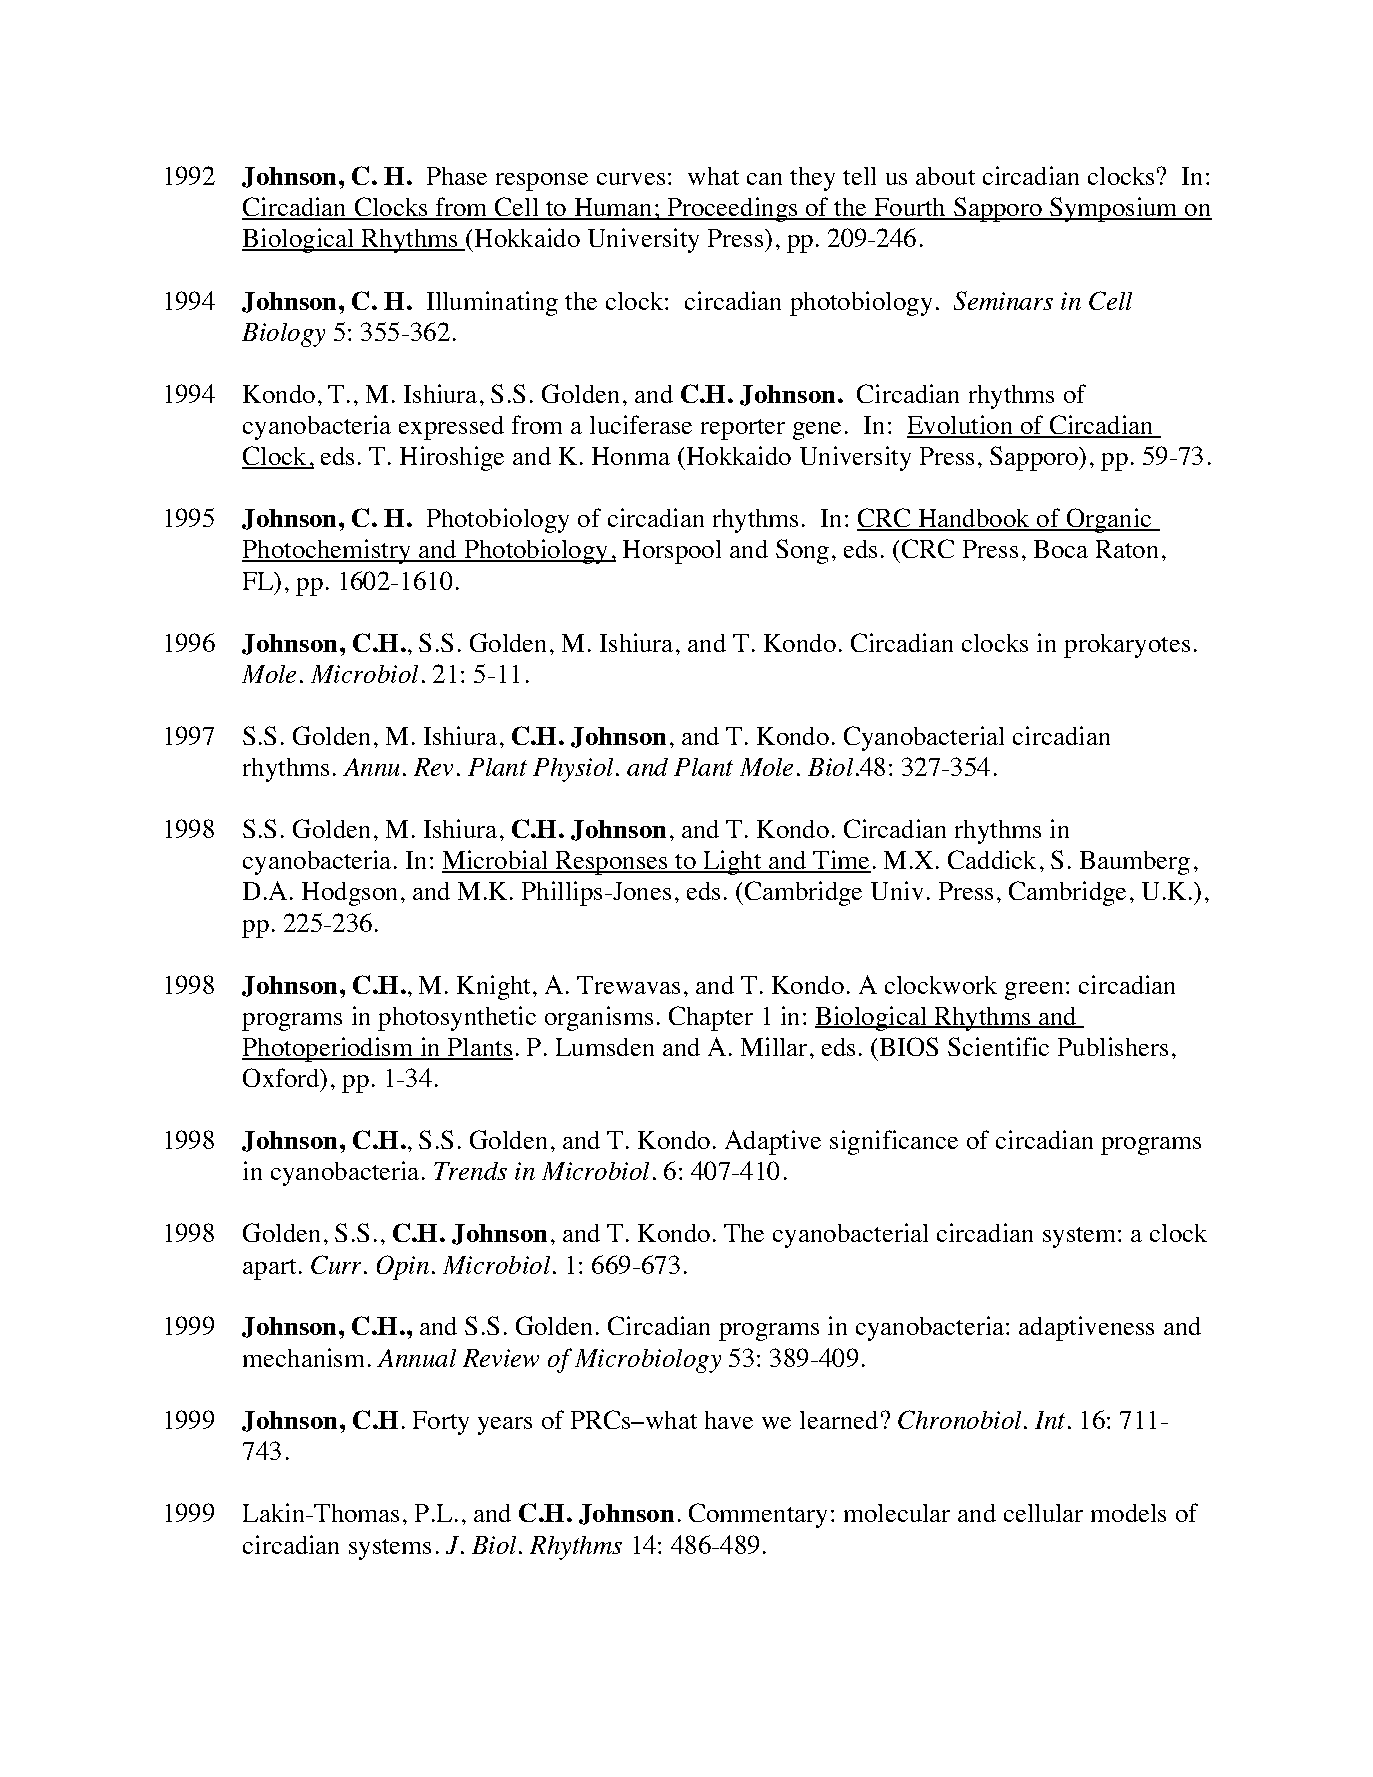 The height and width of the screenshot is (1777, 1373). I want to click on prokaryotes, so click(1127, 646).
